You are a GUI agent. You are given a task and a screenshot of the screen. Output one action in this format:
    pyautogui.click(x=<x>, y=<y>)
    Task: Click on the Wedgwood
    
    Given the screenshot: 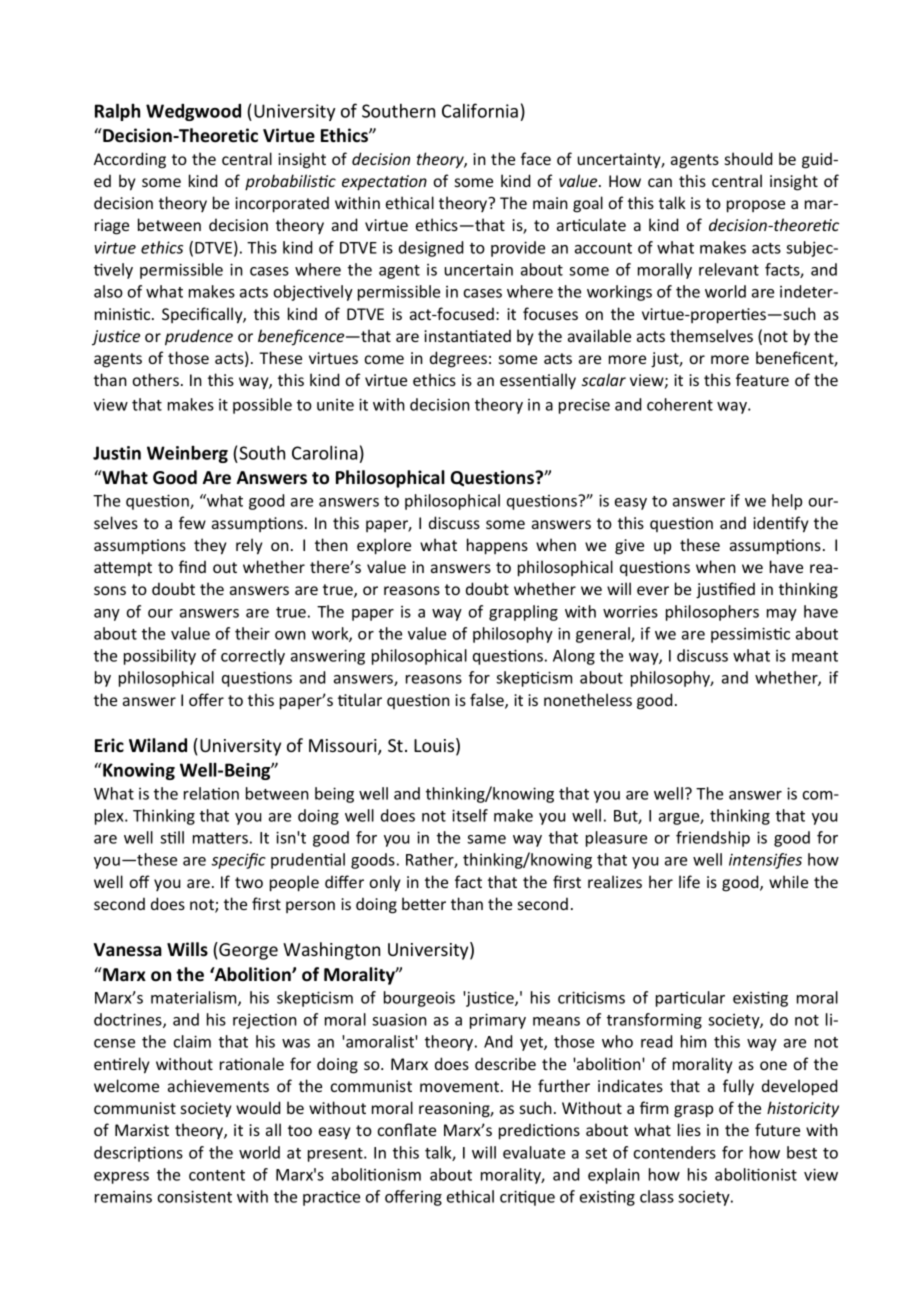 What is the action you would take?
    pyautogui.click(x=193, y=112)
